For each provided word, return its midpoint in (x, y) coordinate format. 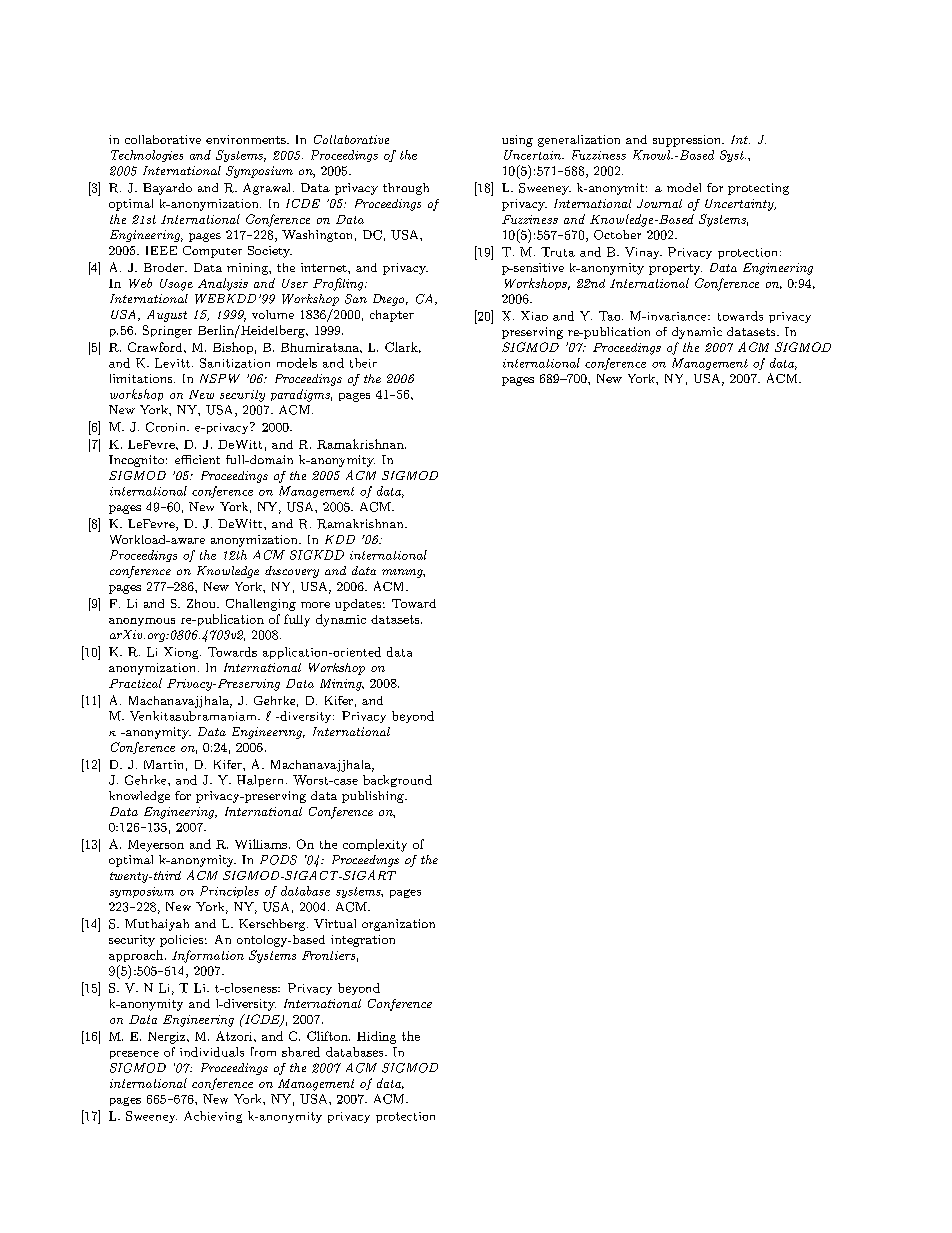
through (406, 189)
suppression (688, 141)
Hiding (376, 1037)
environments (247, 139)
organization (398, 925)
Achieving (213, 1117)
